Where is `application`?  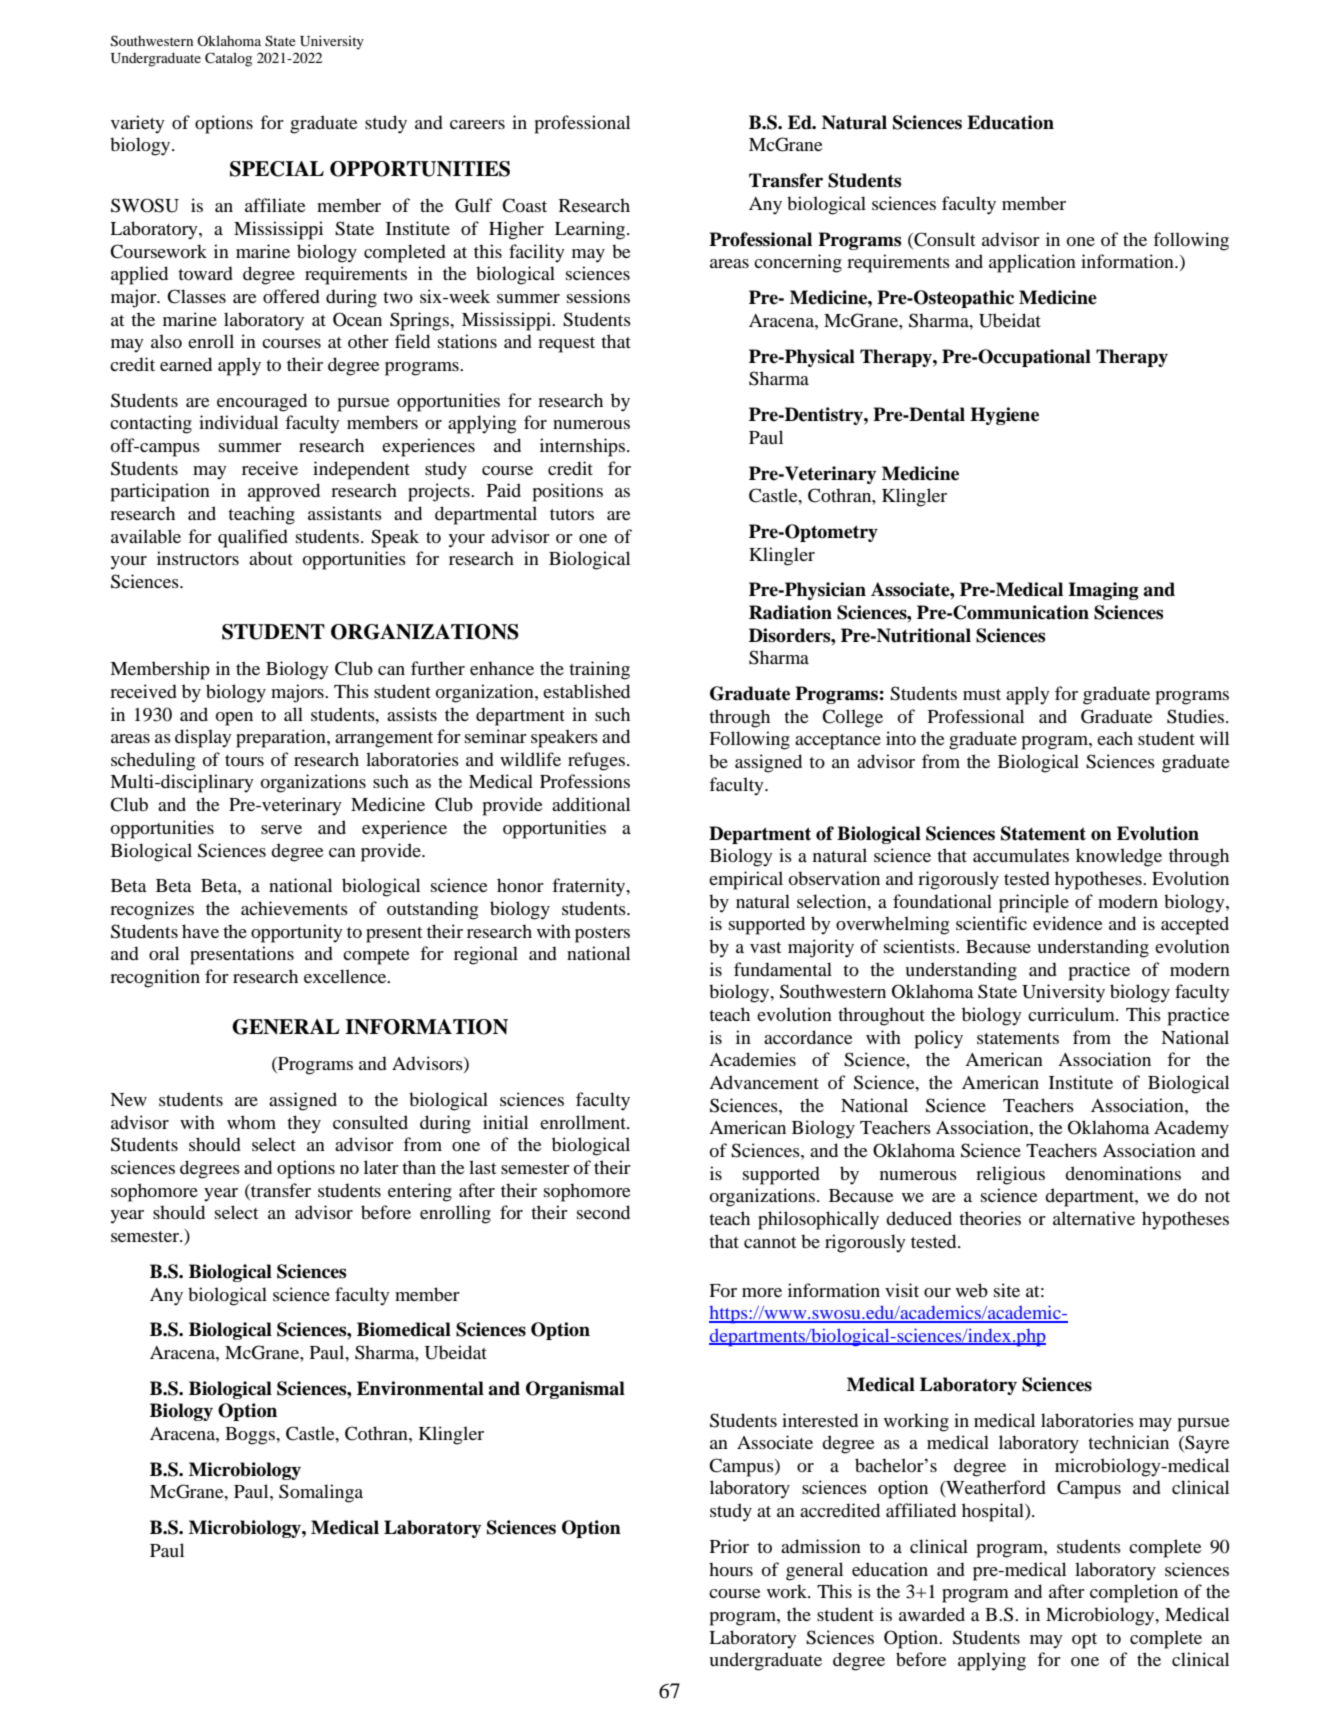
application is located at coordinates (1032, 263).
